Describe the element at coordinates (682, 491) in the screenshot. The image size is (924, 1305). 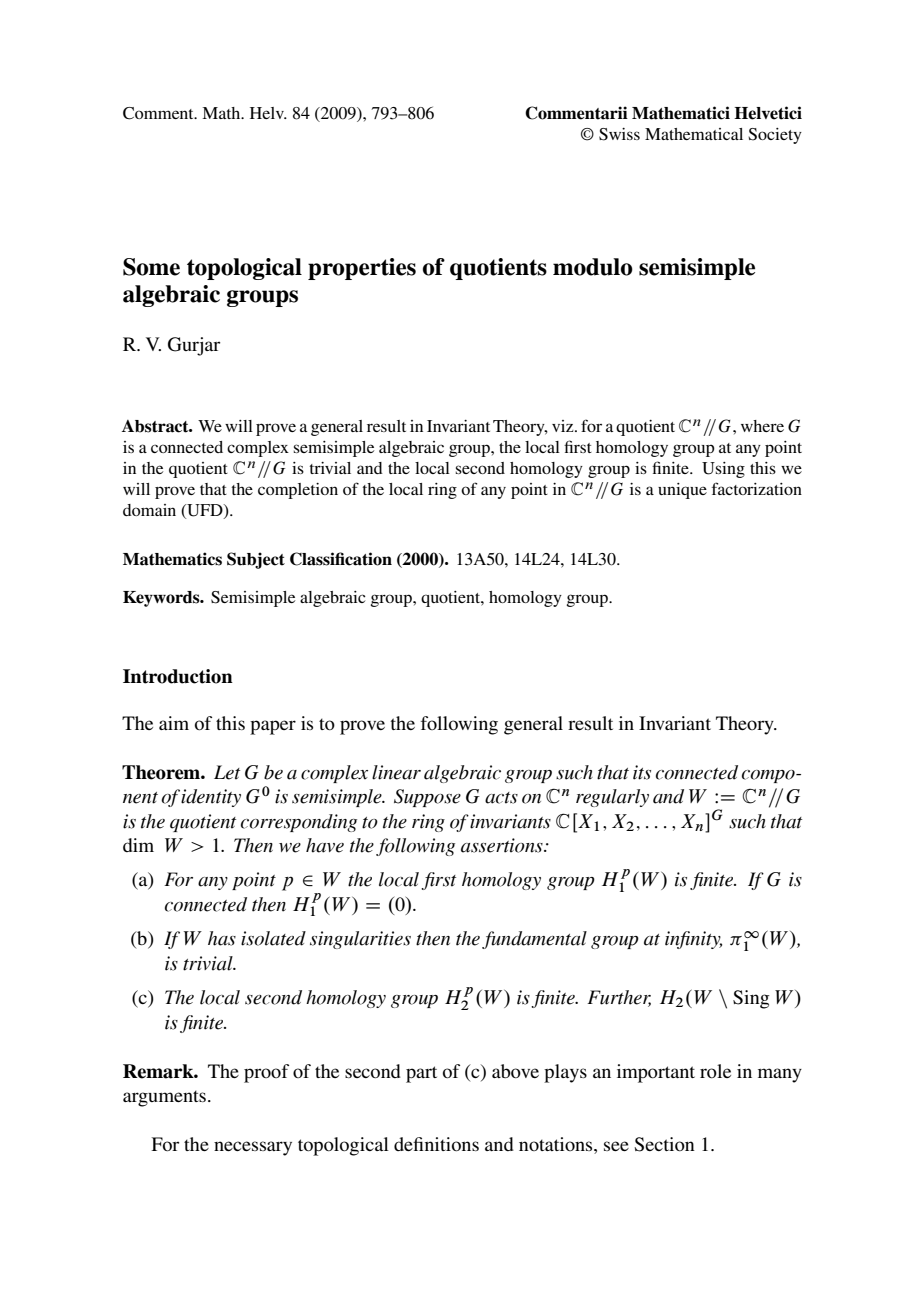
I see `unique` at that location.
